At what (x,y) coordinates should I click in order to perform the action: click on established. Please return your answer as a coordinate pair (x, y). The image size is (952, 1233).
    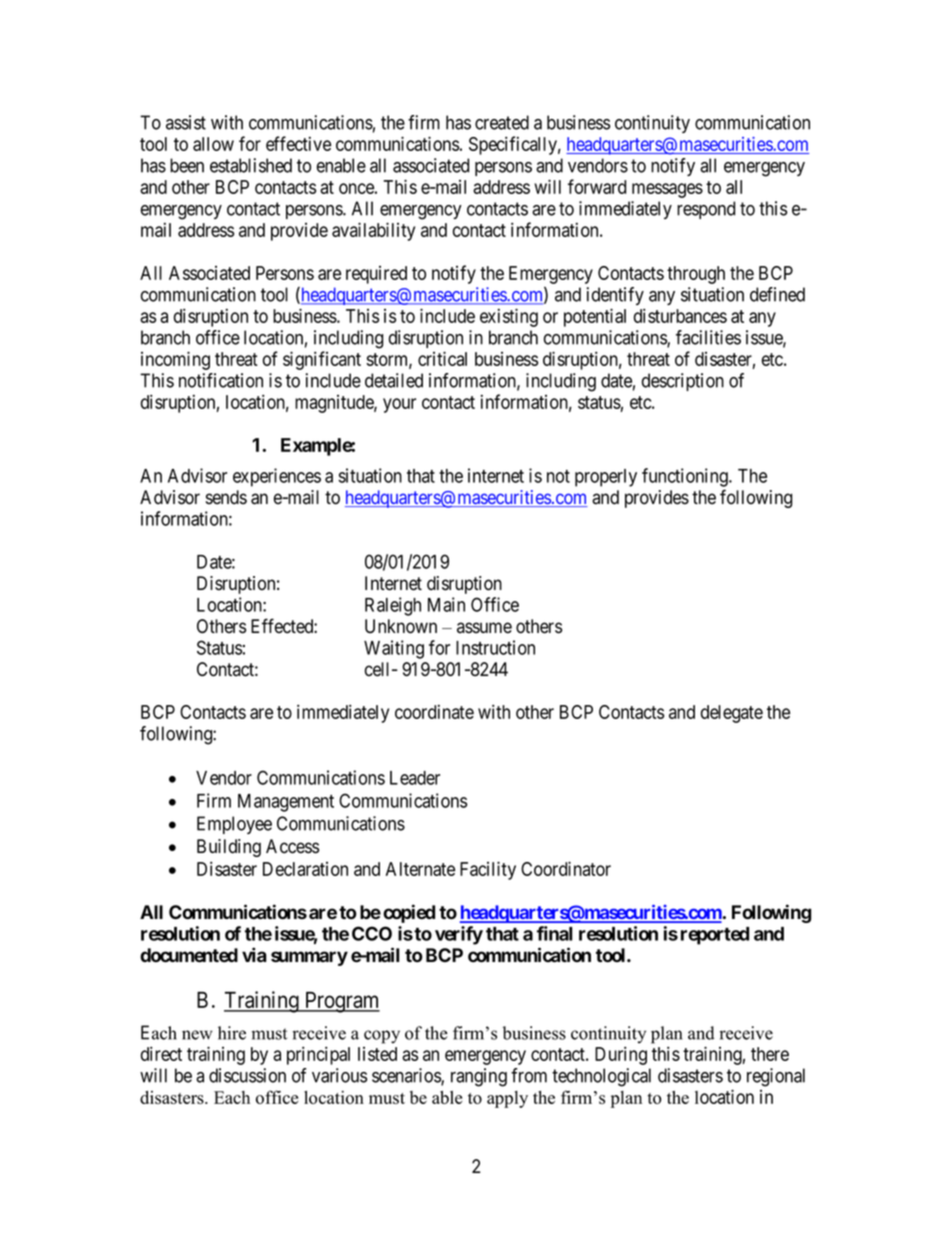
    Looking at the image, I should click on (251, 165).
